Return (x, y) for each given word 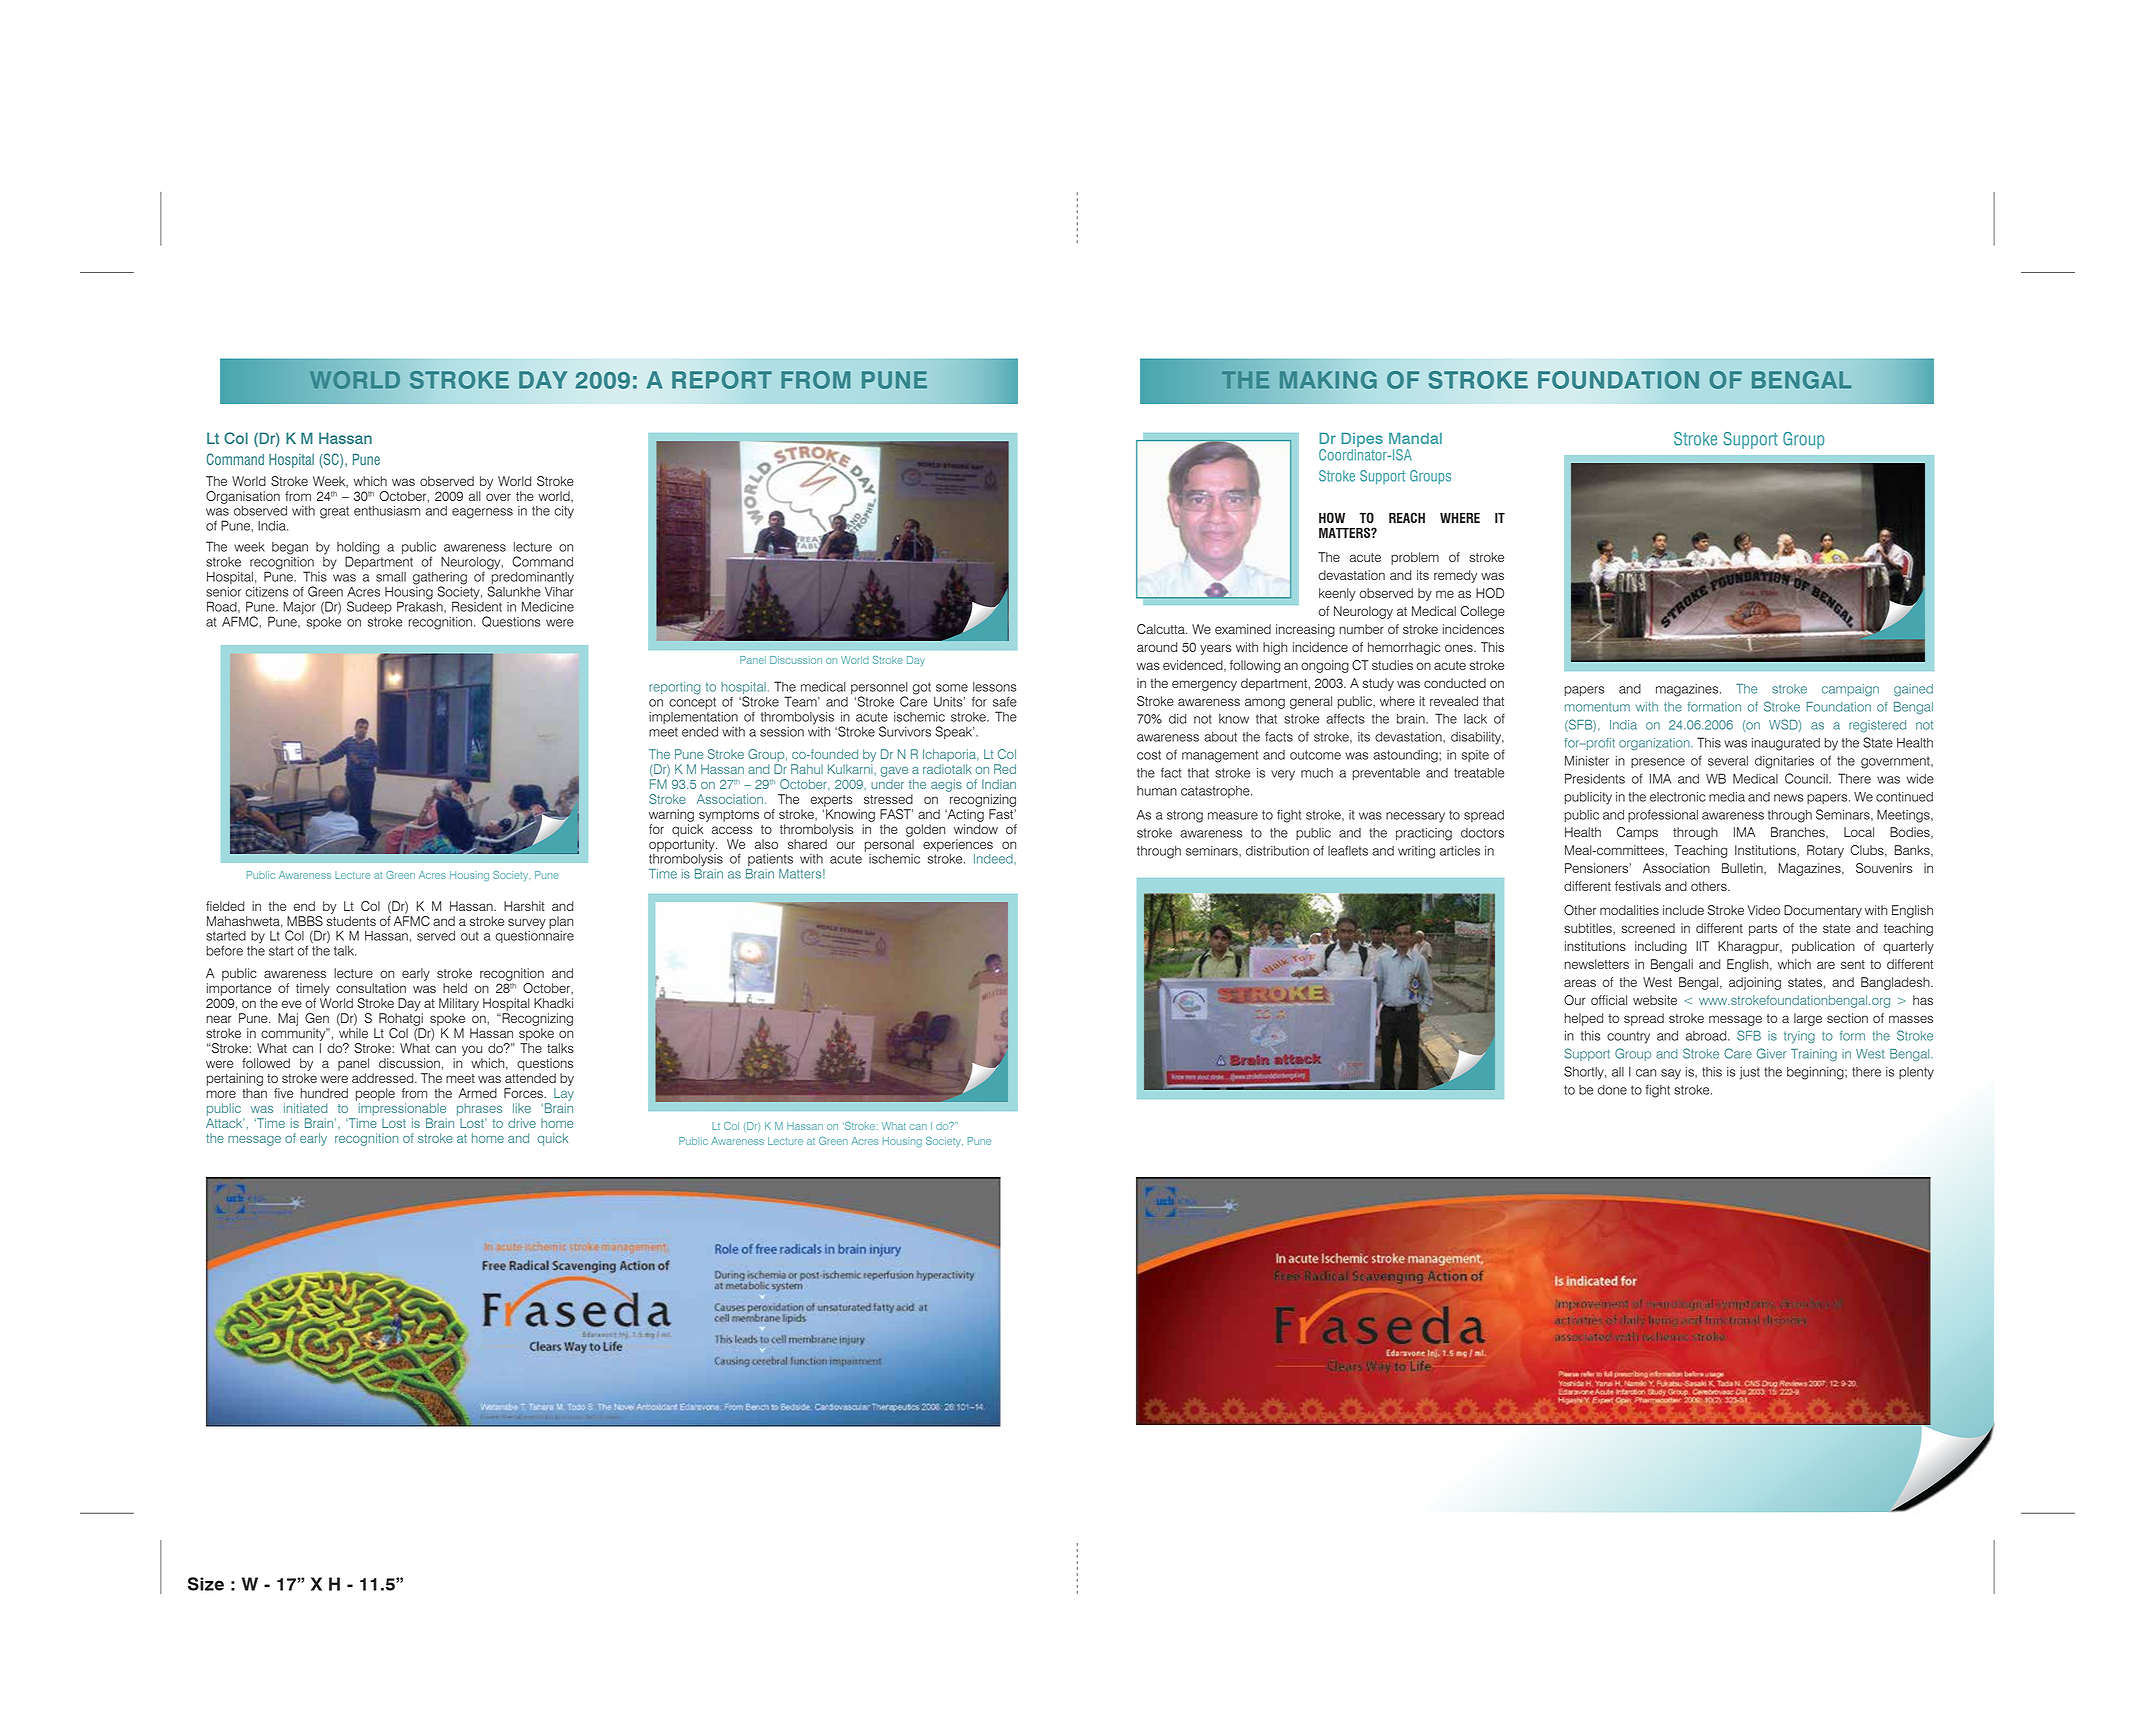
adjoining (1755, 983)
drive (522, 1123)
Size (206, 1584)
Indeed (994, 859)
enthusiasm (387, 511)
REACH (1407, 517)
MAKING (1328, 380)
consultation (371, 988)
